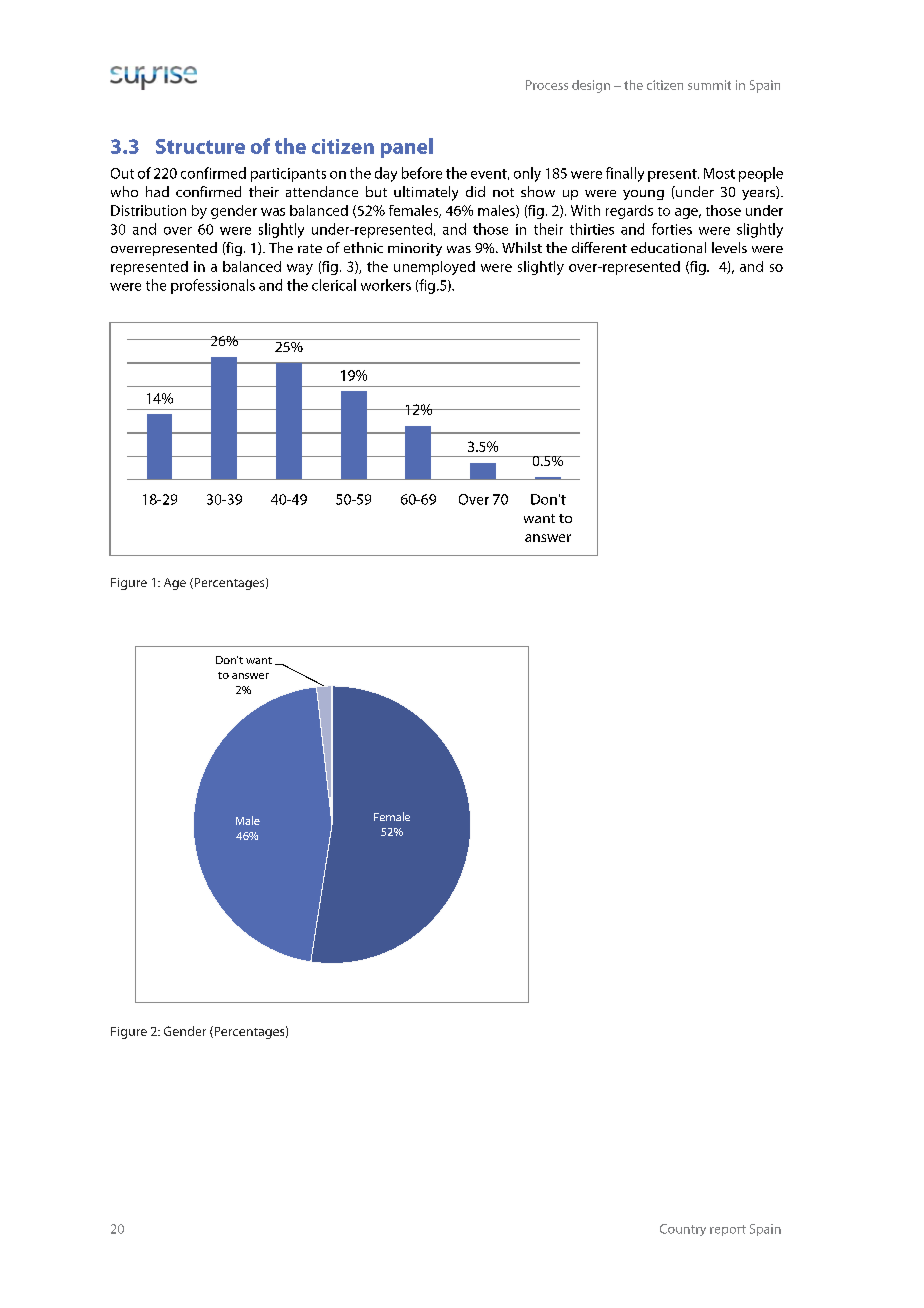  What do you see at coordinates (599, 247) in the screenshot?
I see `different` at bounding box center [599, 247].
